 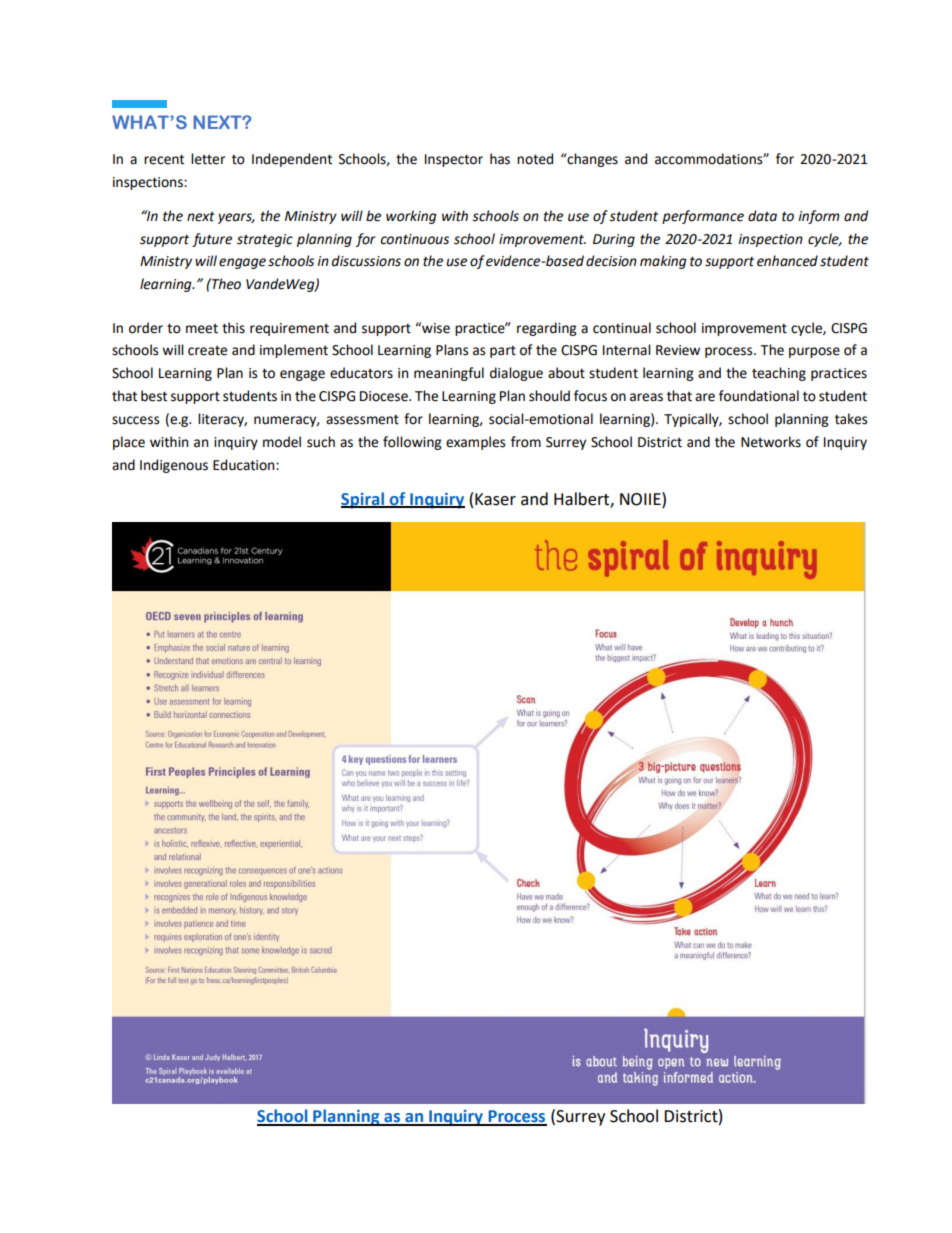 What do you see at coordinates (208, 159) in the image?
I see `letter` at bounding box center [208, 159].
